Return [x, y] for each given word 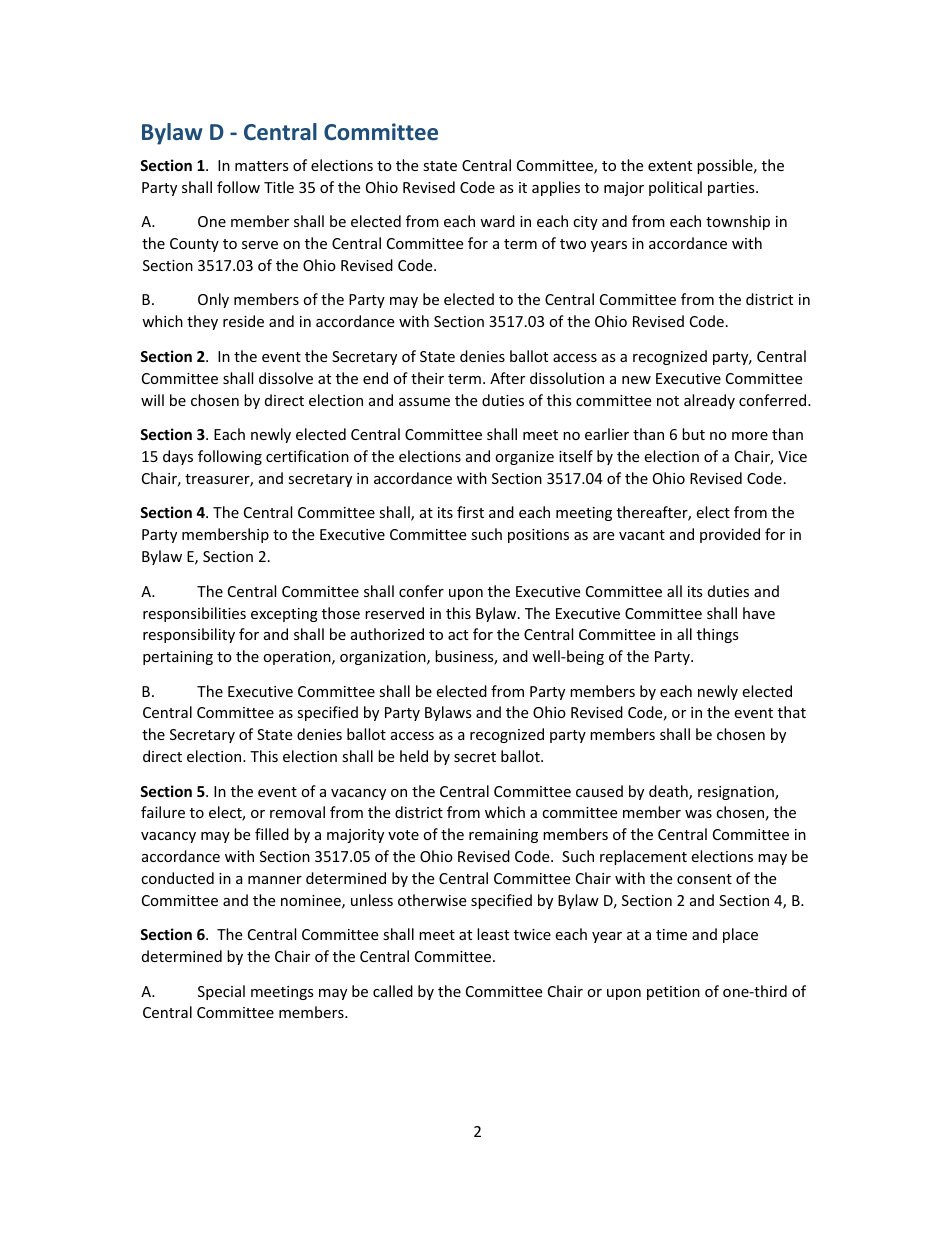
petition [673, 993]
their [427, 378]
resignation [737, 793]
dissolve [286, 378]
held [414, 756]
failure [163, 812]
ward [497, 221]
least [493, 934]
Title [279, 187]
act [458, 635]
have [759, 613]
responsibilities [194, 614]
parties [732, 189]
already [709, 401]
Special [221, 992]
